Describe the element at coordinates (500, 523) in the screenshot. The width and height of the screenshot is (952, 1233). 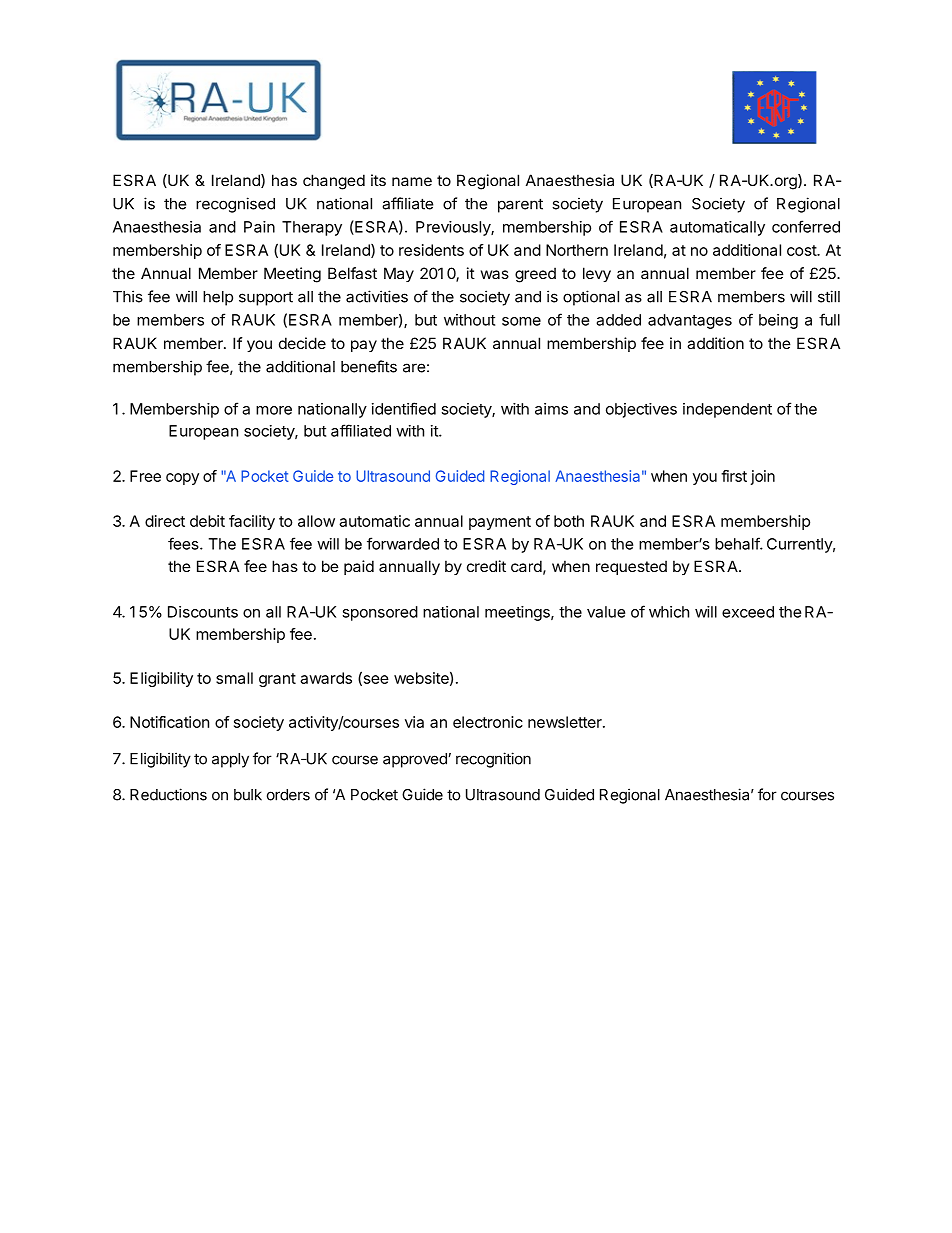
I see `payment` at that location.
